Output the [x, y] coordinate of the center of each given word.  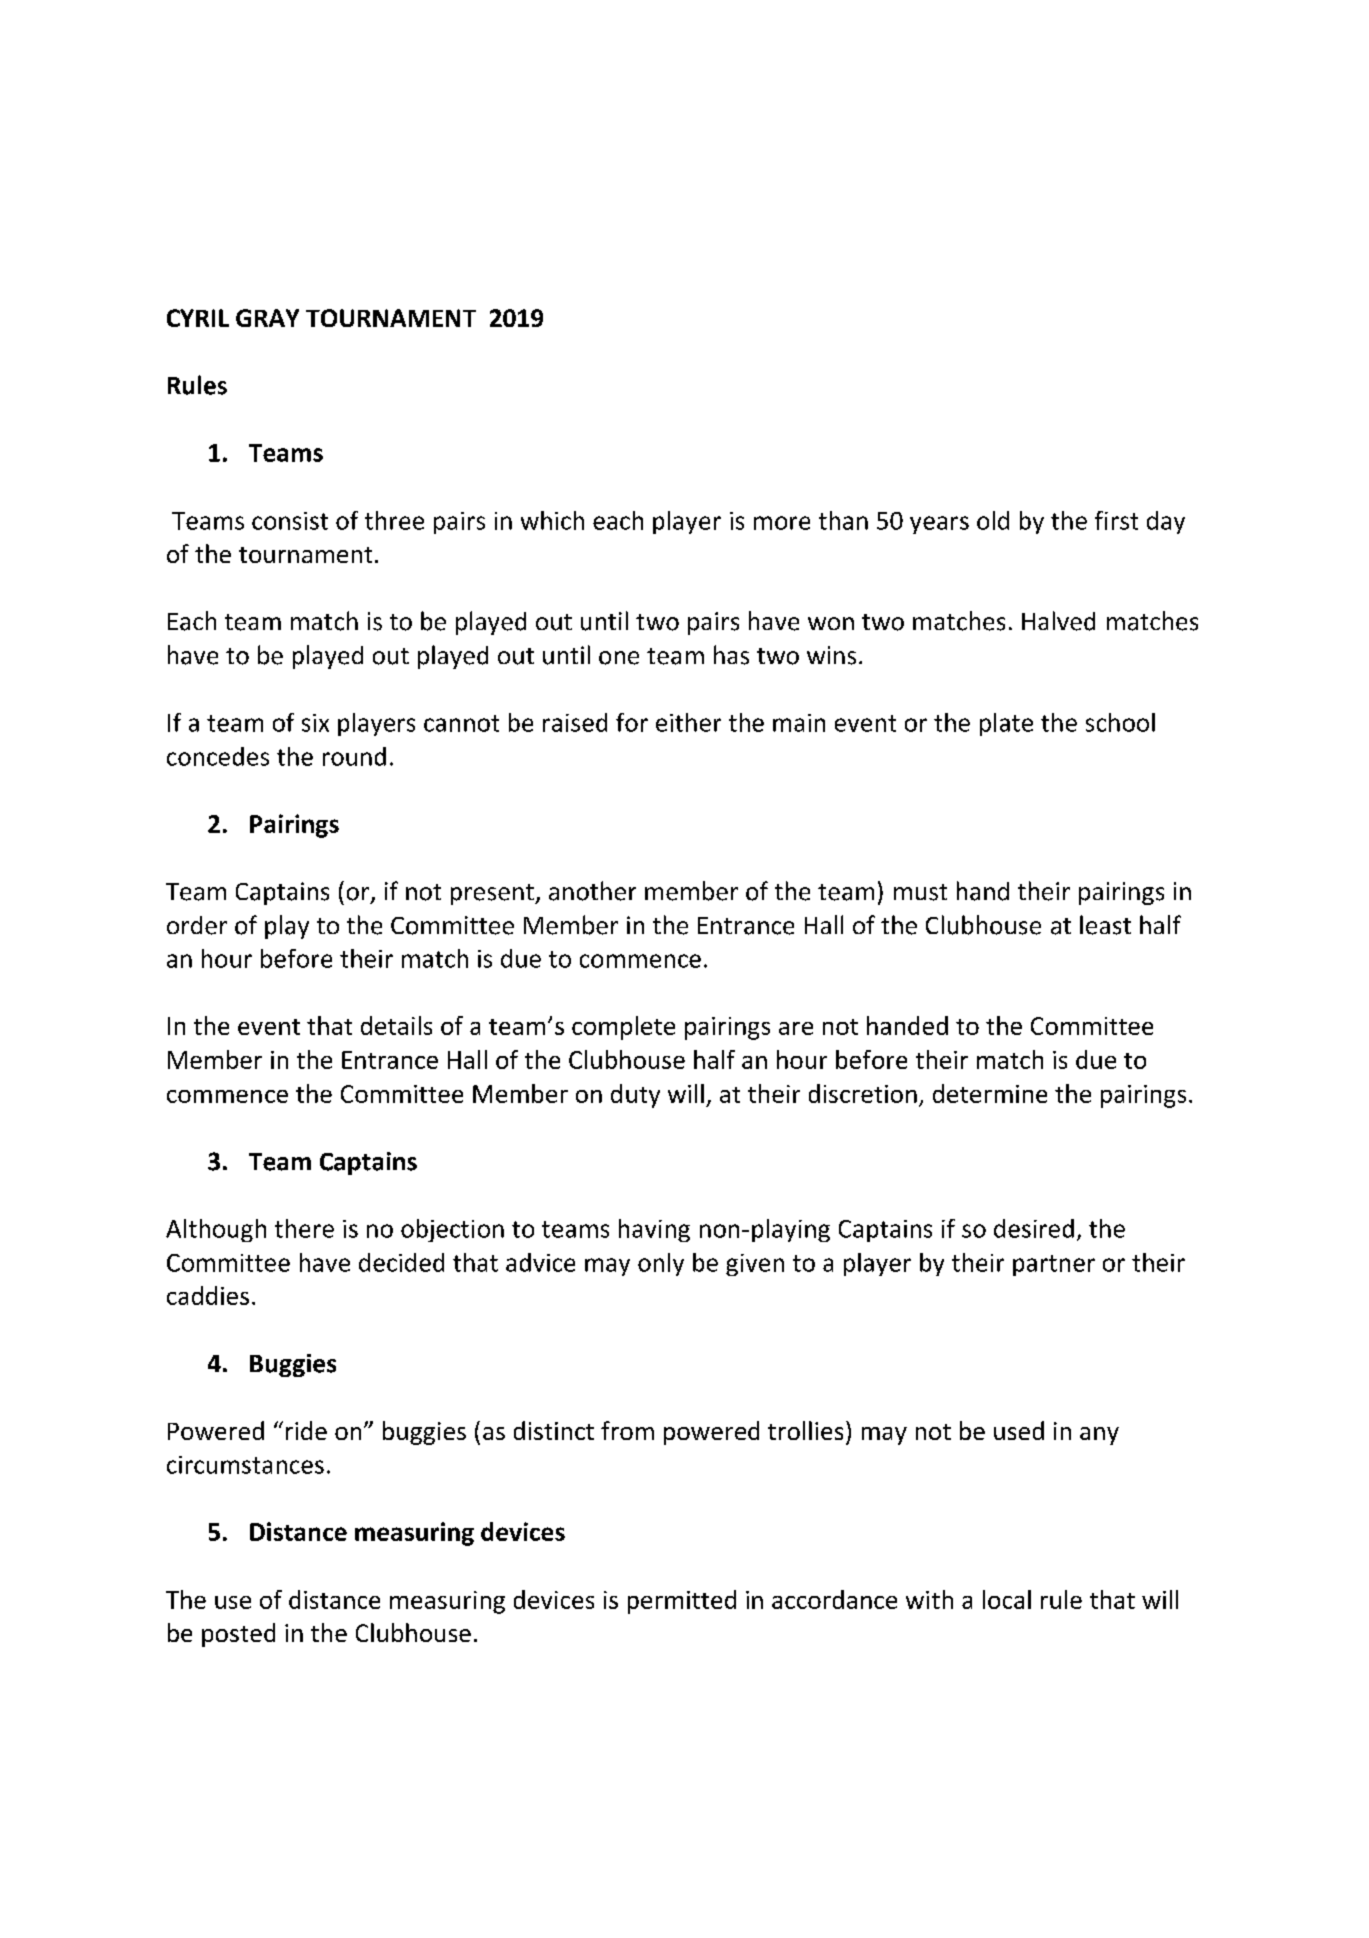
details [396, 1025]
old [993, 520]
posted [238, 1635]
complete [623, 1028]
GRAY [267, 318]
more [782, 523]
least [1105, 925]
